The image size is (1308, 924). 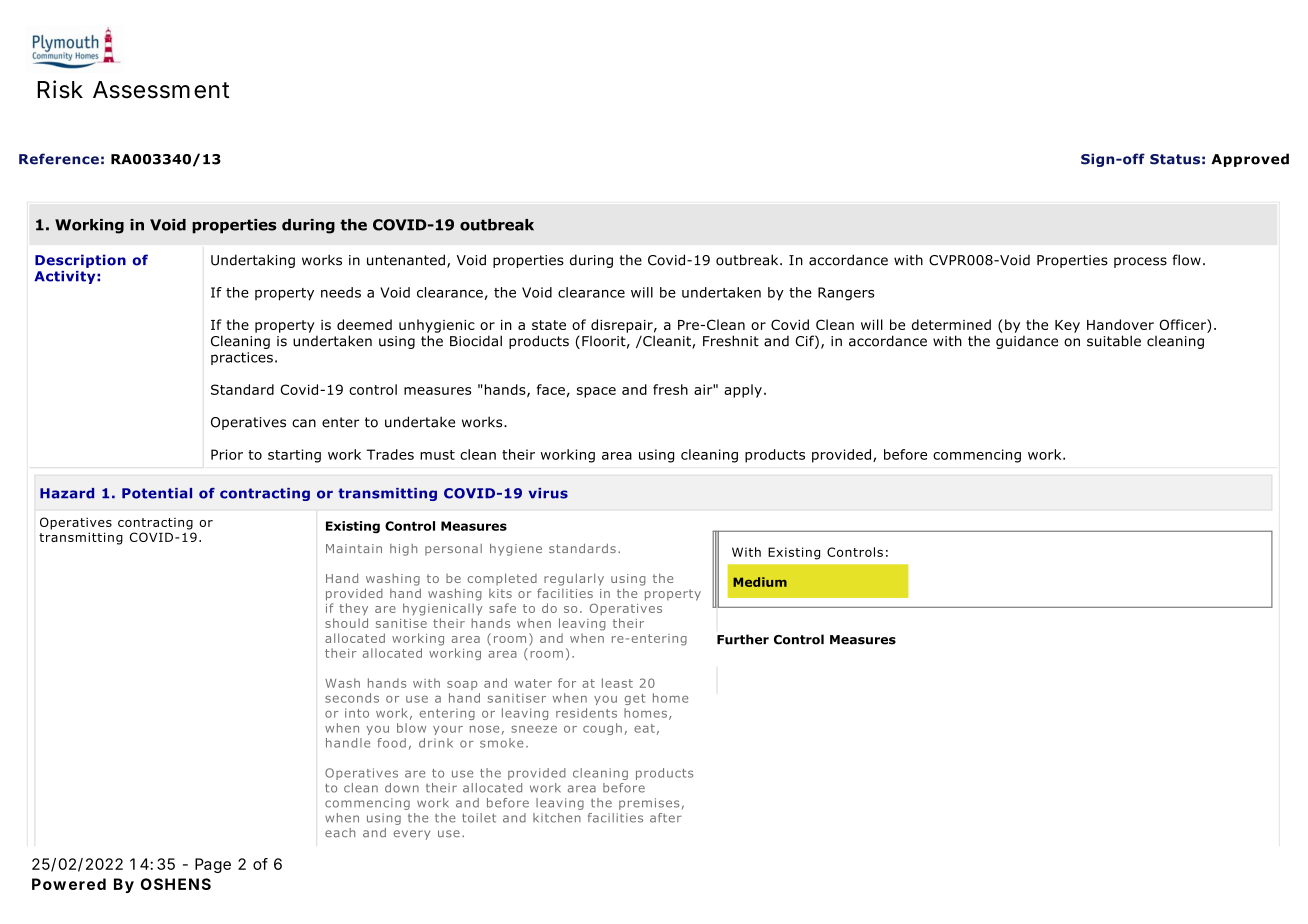 I want to click on Potential, so click(x=157, y=493).
